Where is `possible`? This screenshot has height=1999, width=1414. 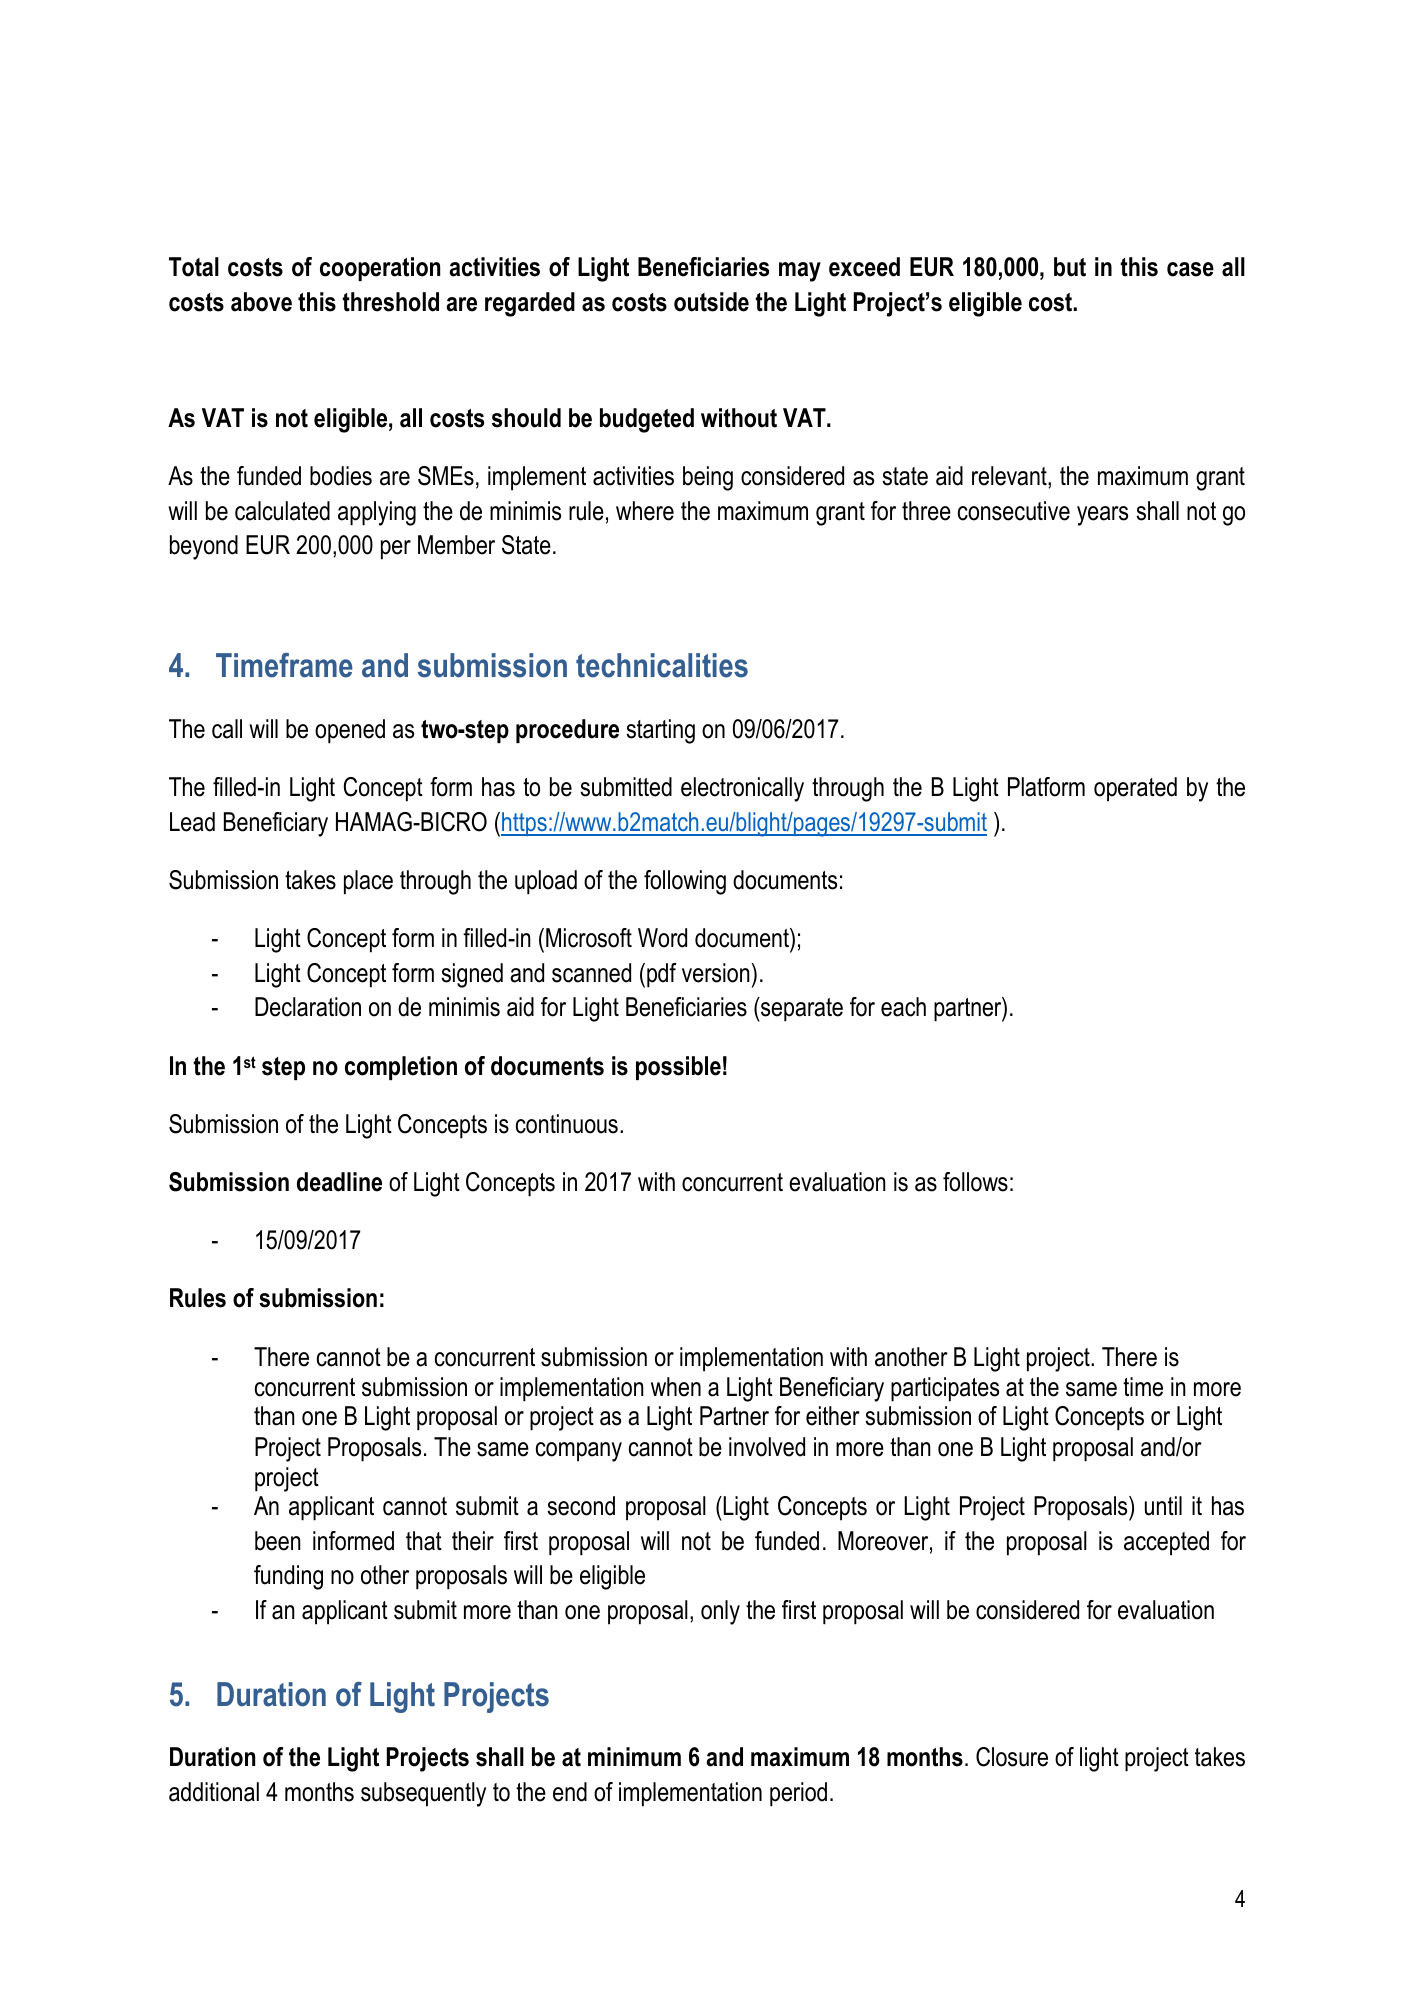 possible is located at coordinates (678, 1068).
